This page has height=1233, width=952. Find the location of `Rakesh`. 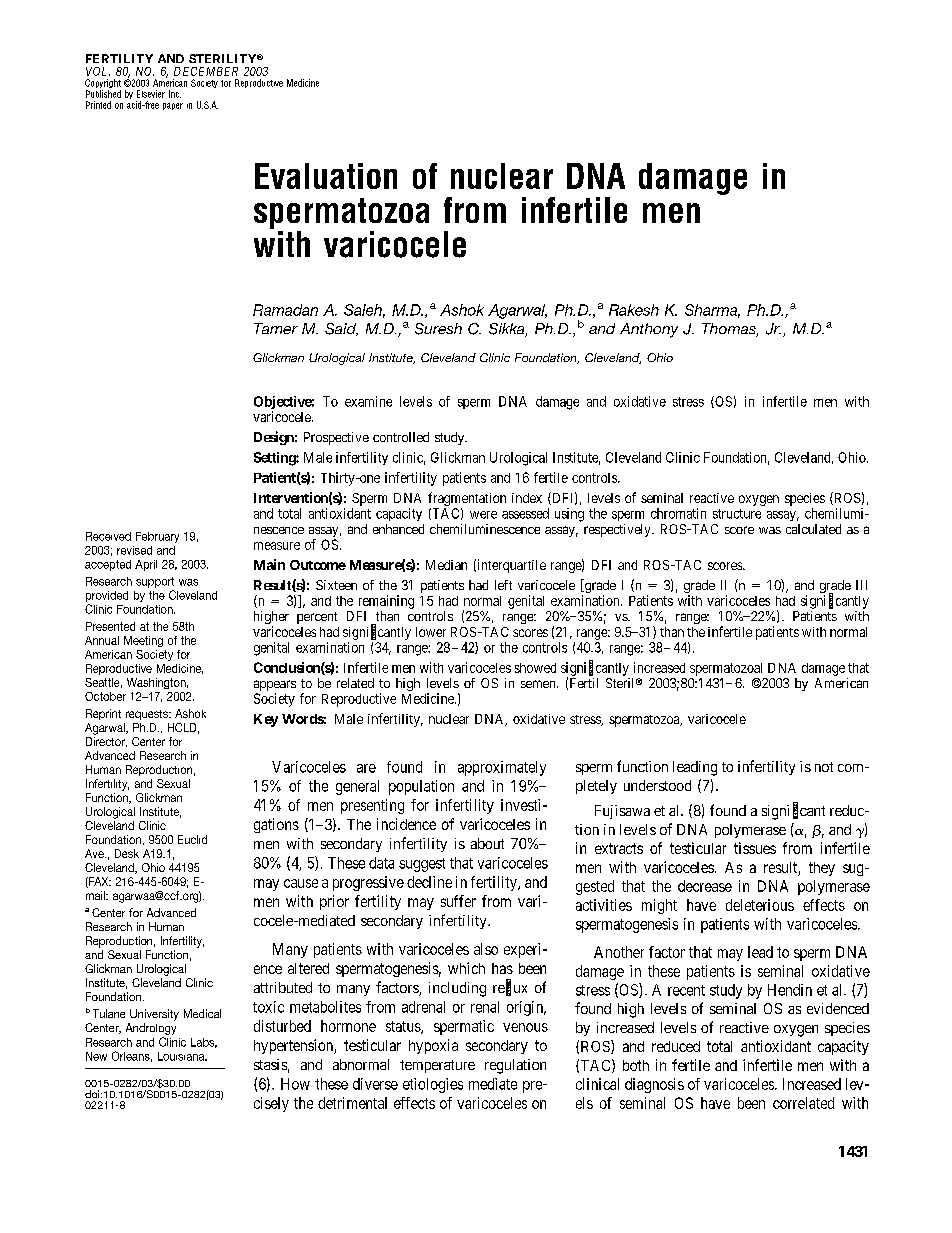

Rakesh is located at coordinates (634, 310).
